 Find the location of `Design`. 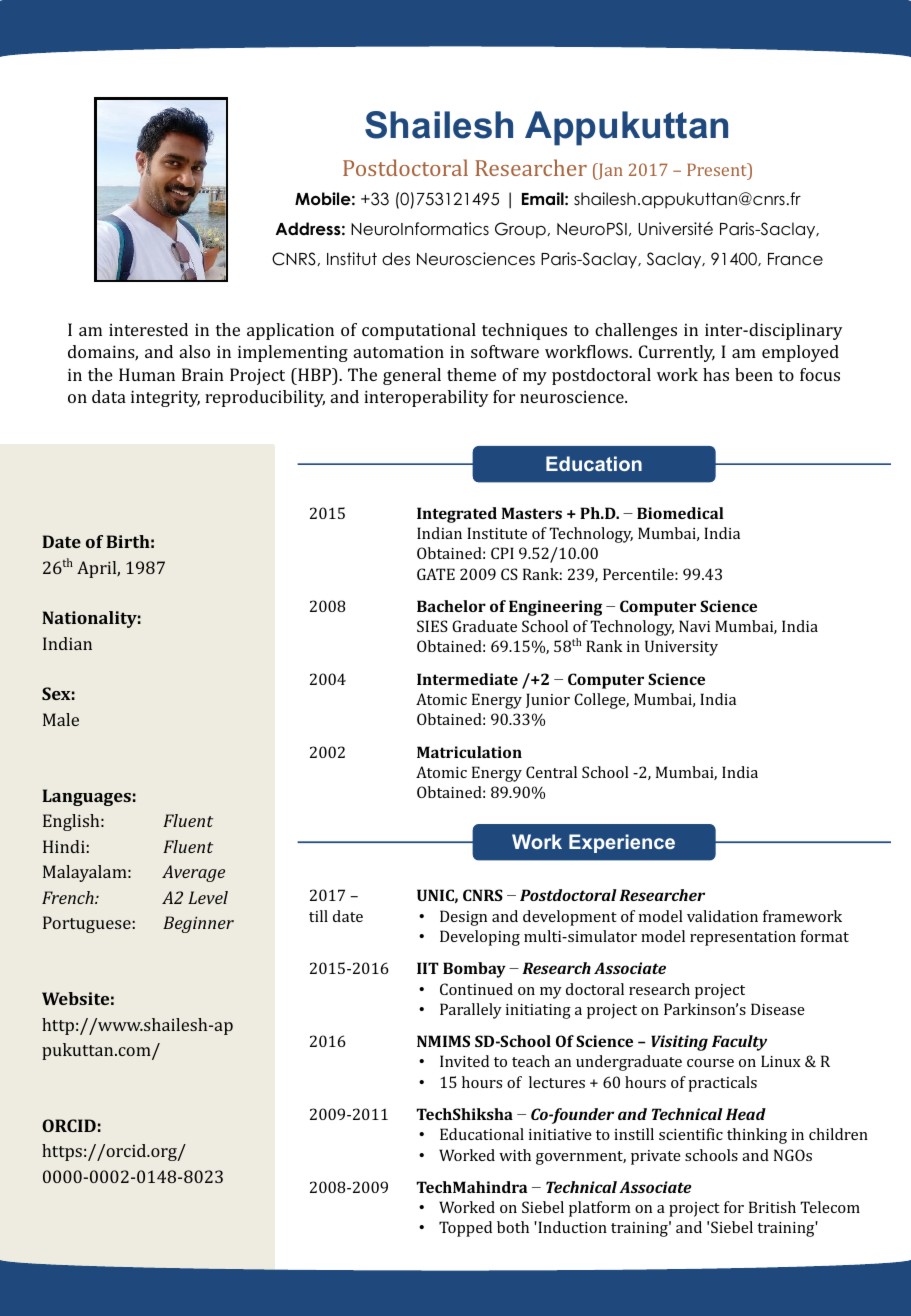

Design is located at coordinates (463, 918).
